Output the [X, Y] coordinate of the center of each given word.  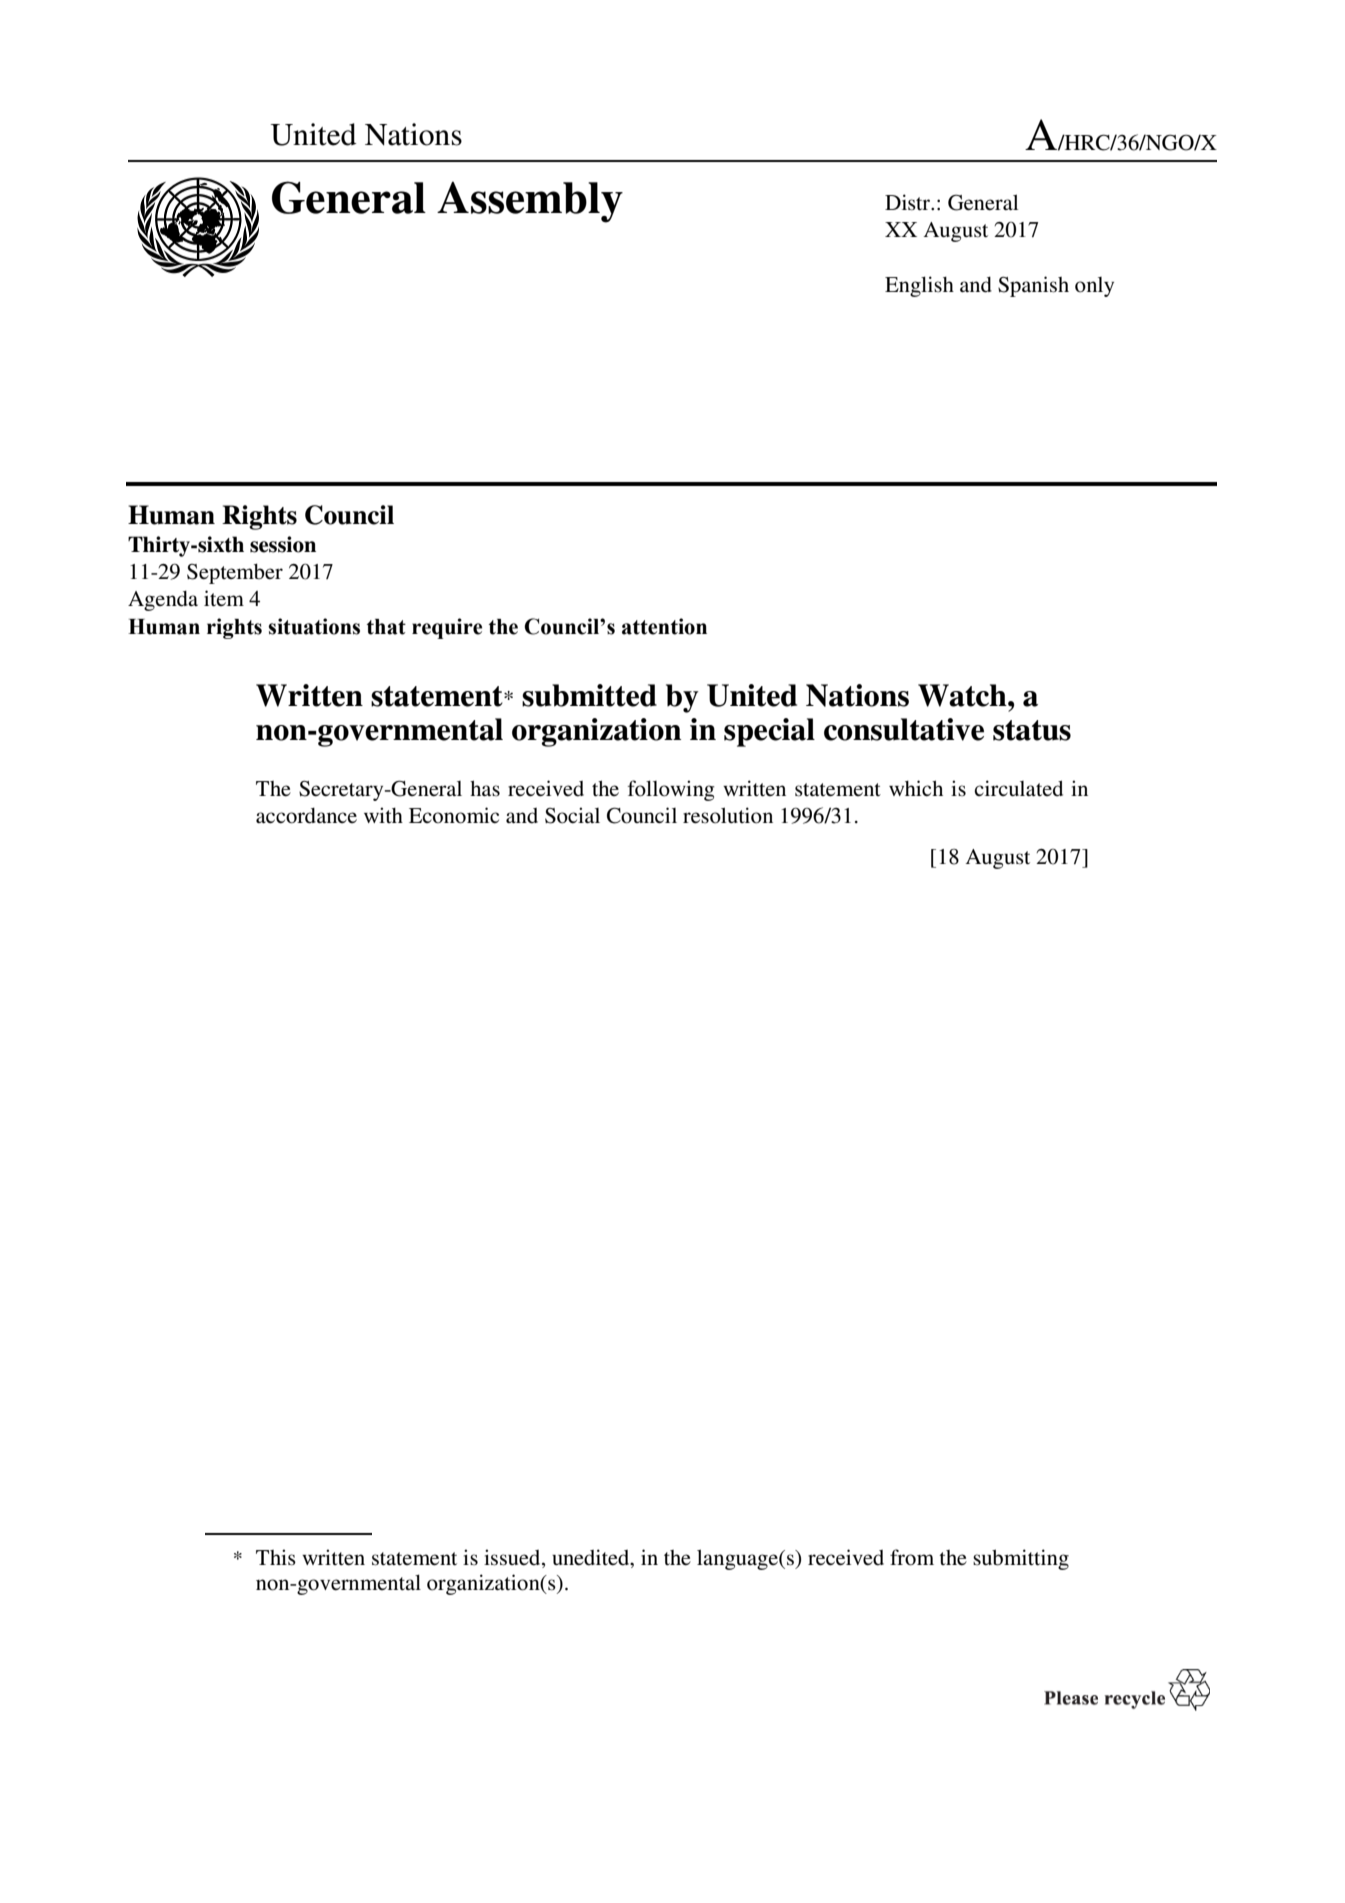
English [919, 286]
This [276, 1557]
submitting [1021, 1559]
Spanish [1033, 286]
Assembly [530, 202]
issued [513, 1558]
